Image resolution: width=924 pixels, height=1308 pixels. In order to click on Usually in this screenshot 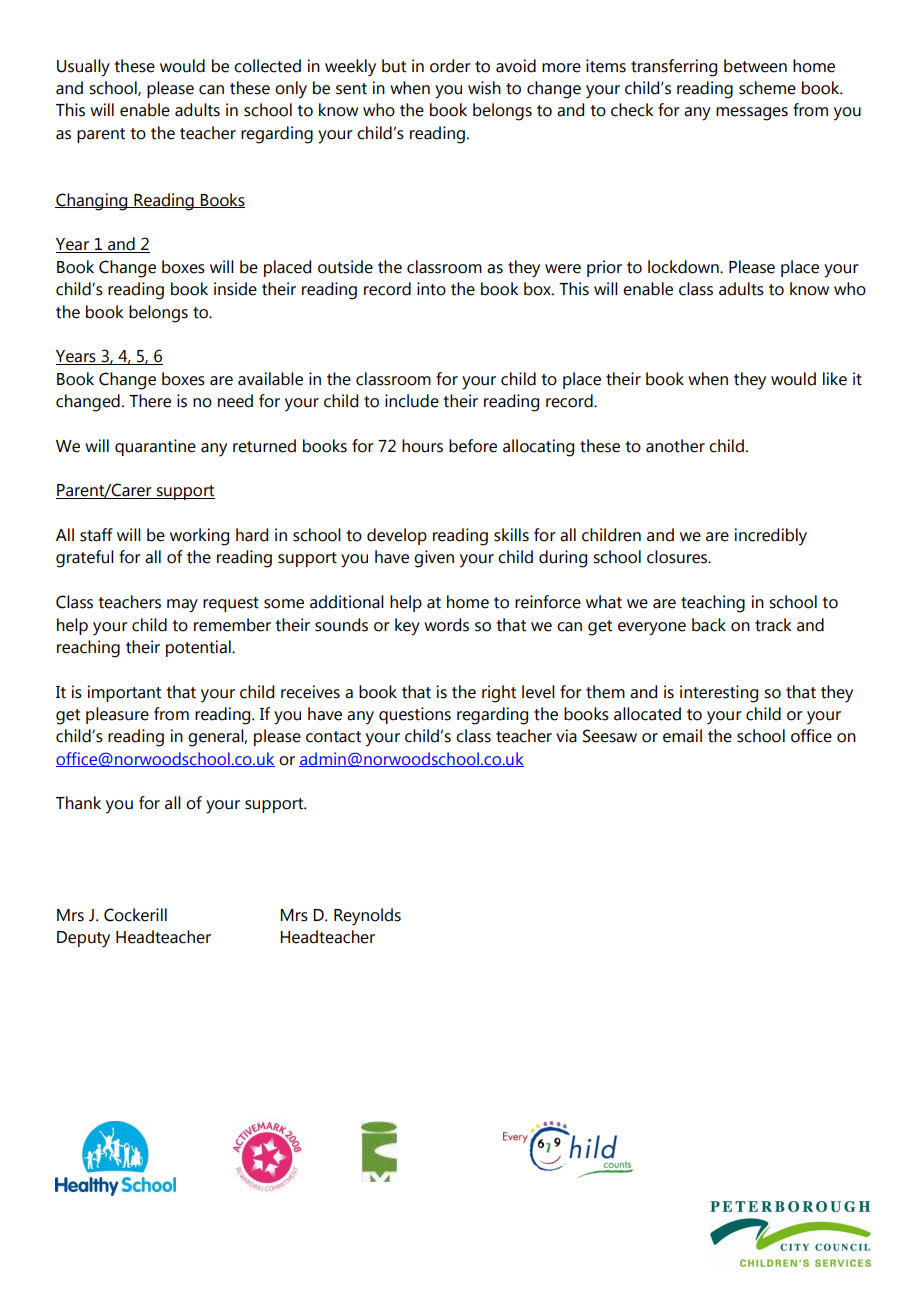, I will do `click(83, 68)`.
